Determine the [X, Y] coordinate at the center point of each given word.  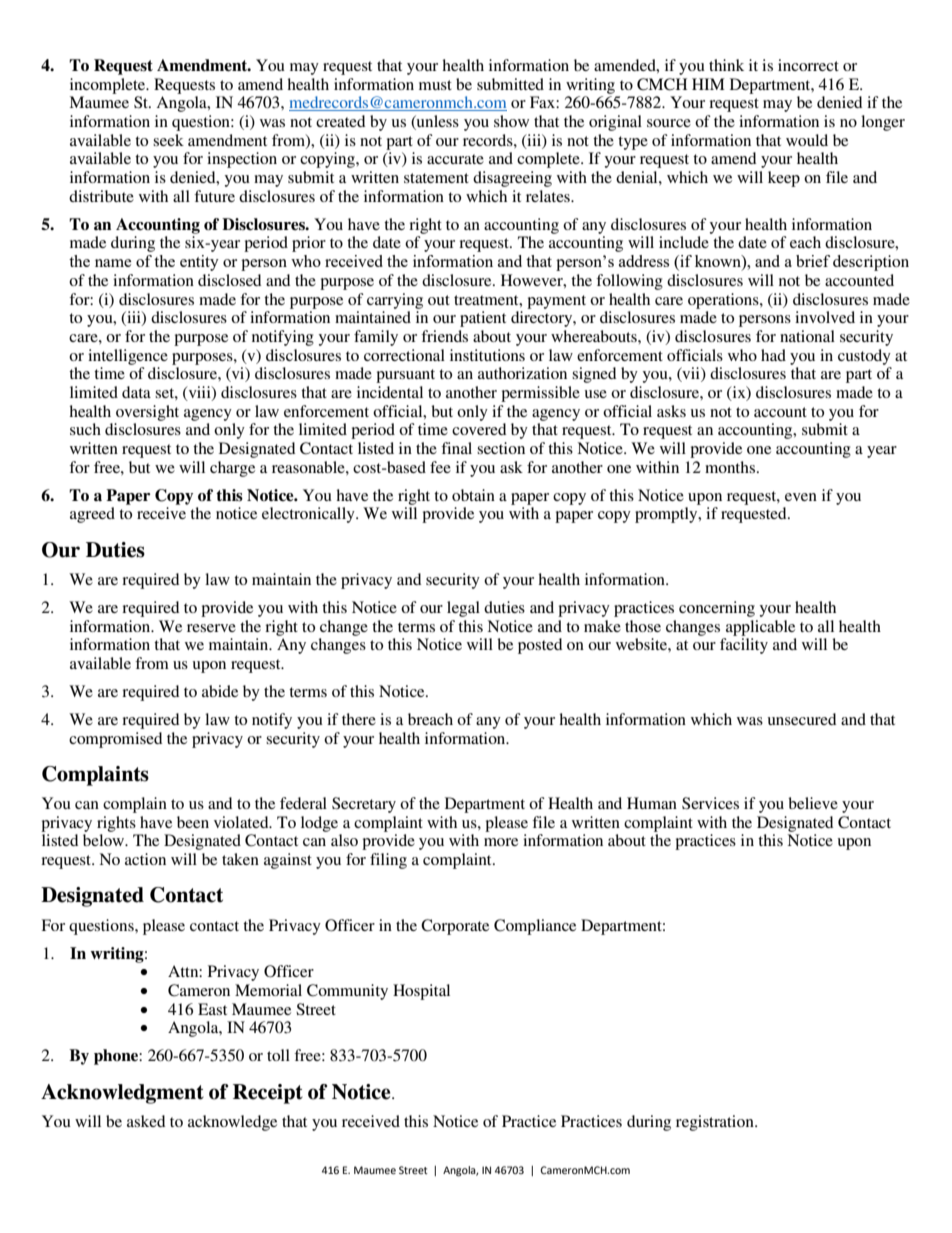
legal [463, 609]
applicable [760, 628]
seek [168, 140]
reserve [211, 628]
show [511, 121]
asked [146, 1121]
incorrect [808, 65]
